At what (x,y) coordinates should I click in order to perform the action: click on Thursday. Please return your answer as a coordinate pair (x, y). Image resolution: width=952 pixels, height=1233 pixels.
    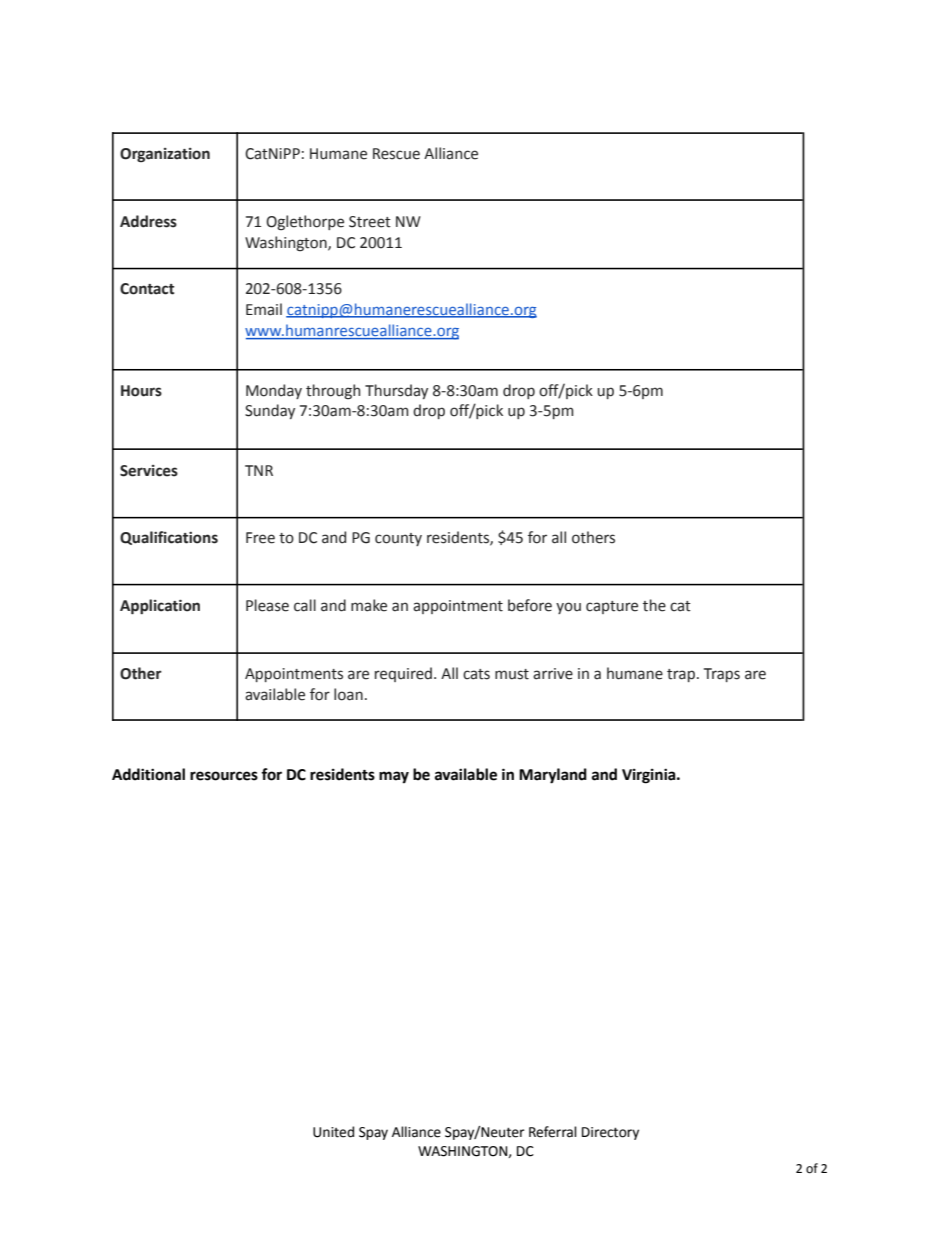
    Looking at the image, I should click on (396, 391).
